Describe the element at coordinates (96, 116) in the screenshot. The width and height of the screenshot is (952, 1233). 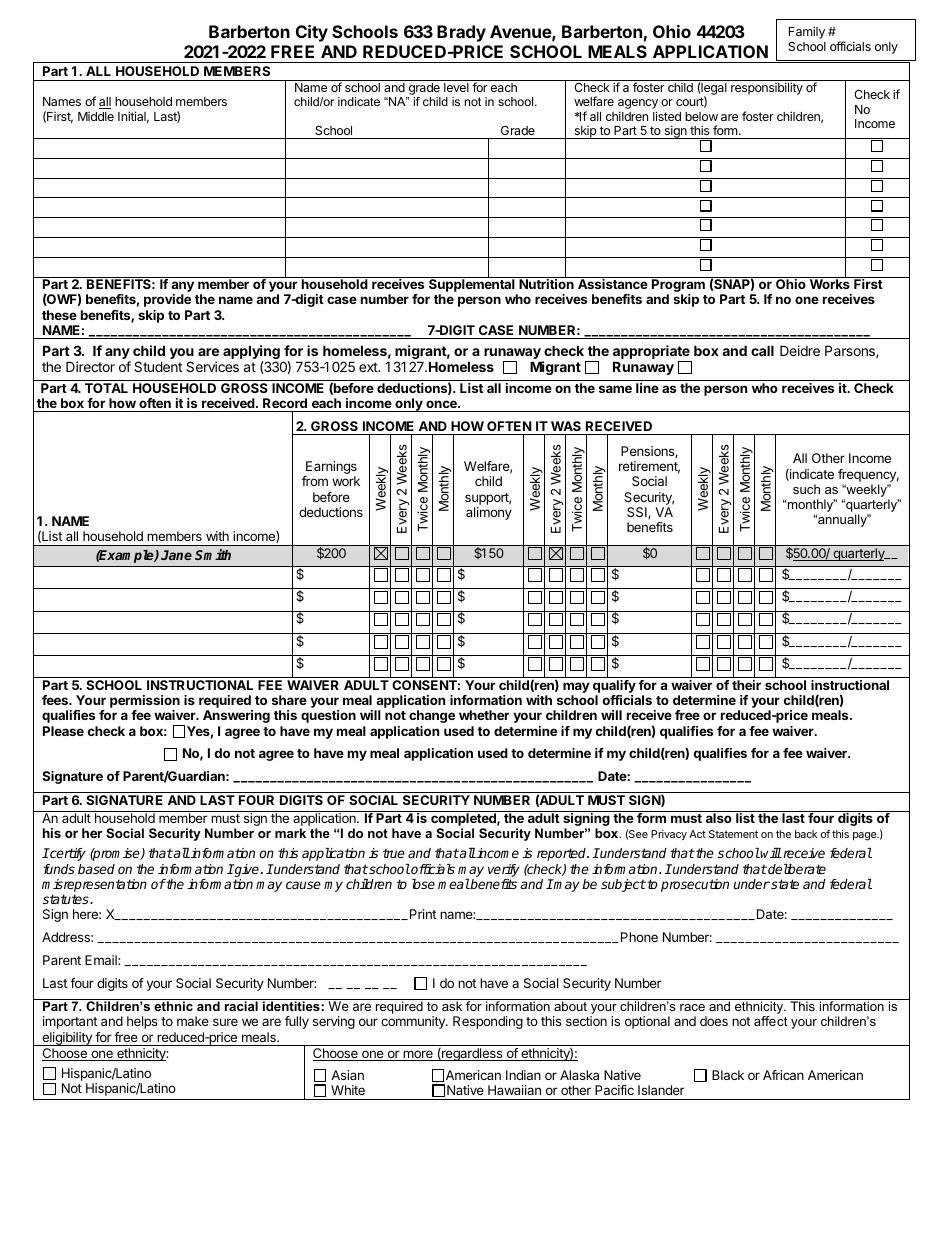
I see `Middle` at that location.
